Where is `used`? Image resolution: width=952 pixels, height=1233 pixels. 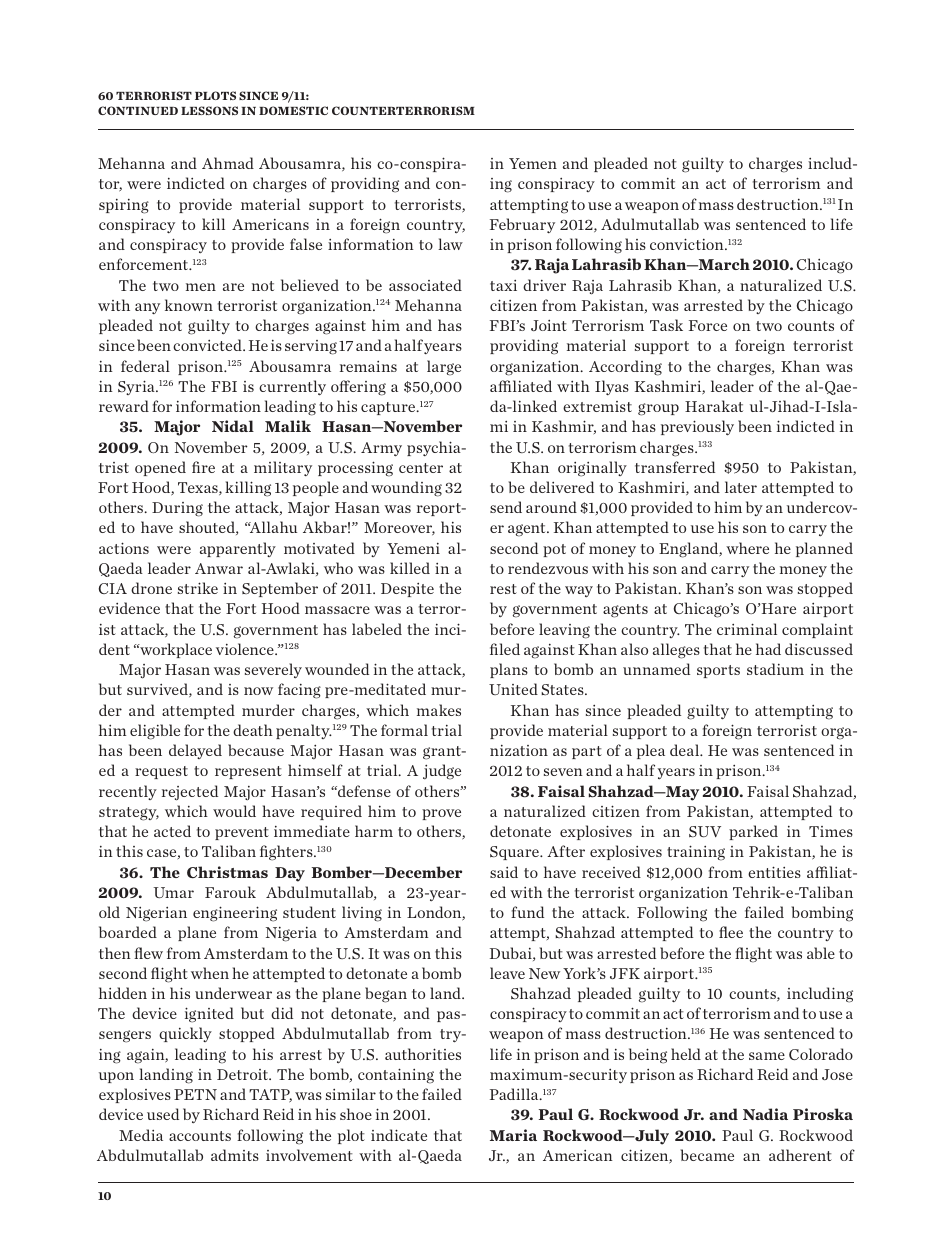
used is located at coordinates (163, 1114).
